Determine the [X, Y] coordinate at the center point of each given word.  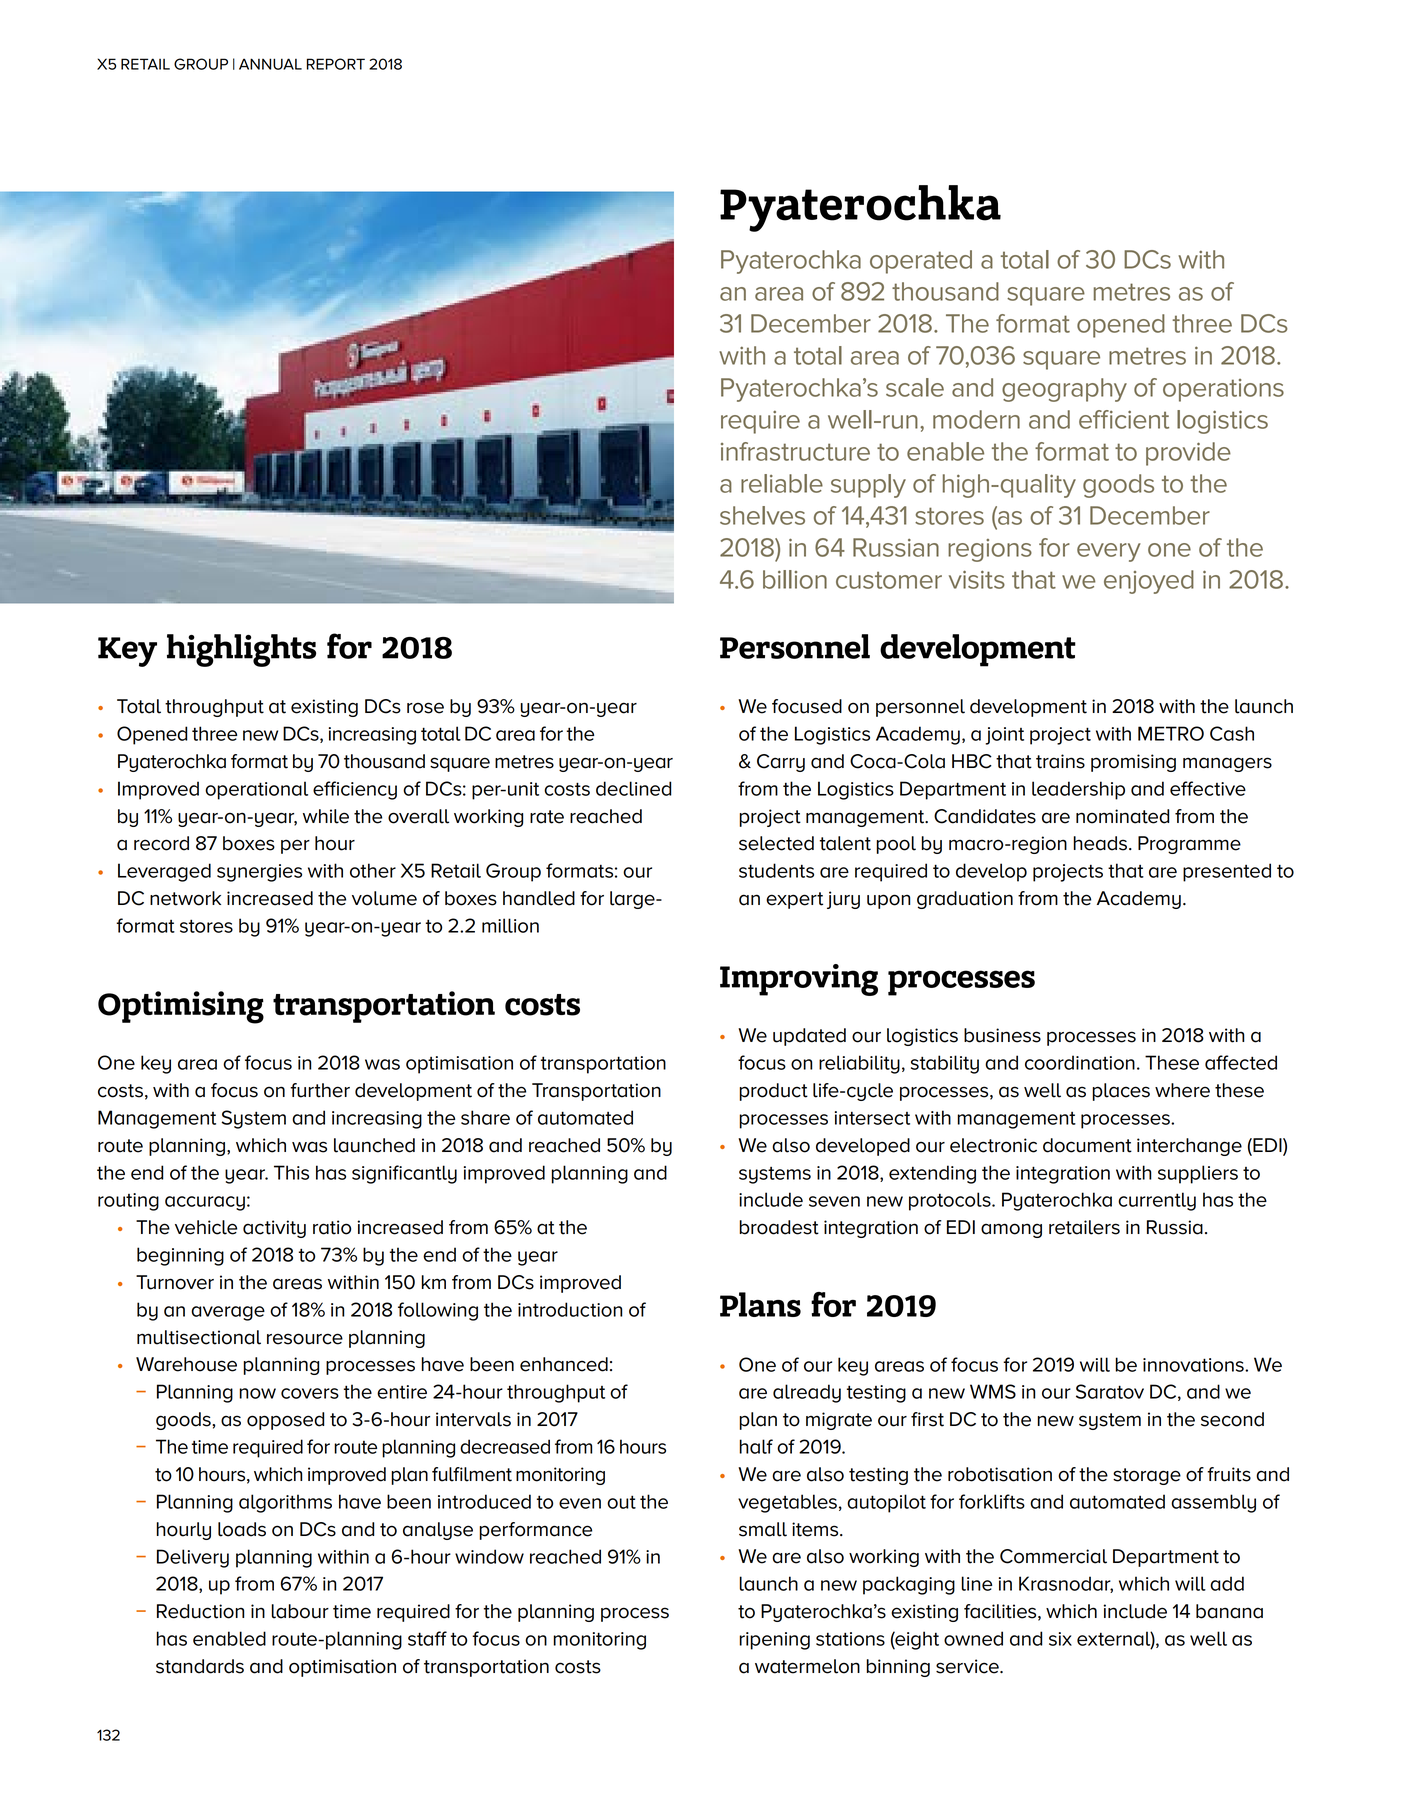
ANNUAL [270, 64]
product [773, 1092]
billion [795, 579]
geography [1064, 390]
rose [425, 708]
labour [300, 1611]
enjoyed [1149, 582]
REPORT [336, 64]
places [1121, 1092]
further [320, 1090]
